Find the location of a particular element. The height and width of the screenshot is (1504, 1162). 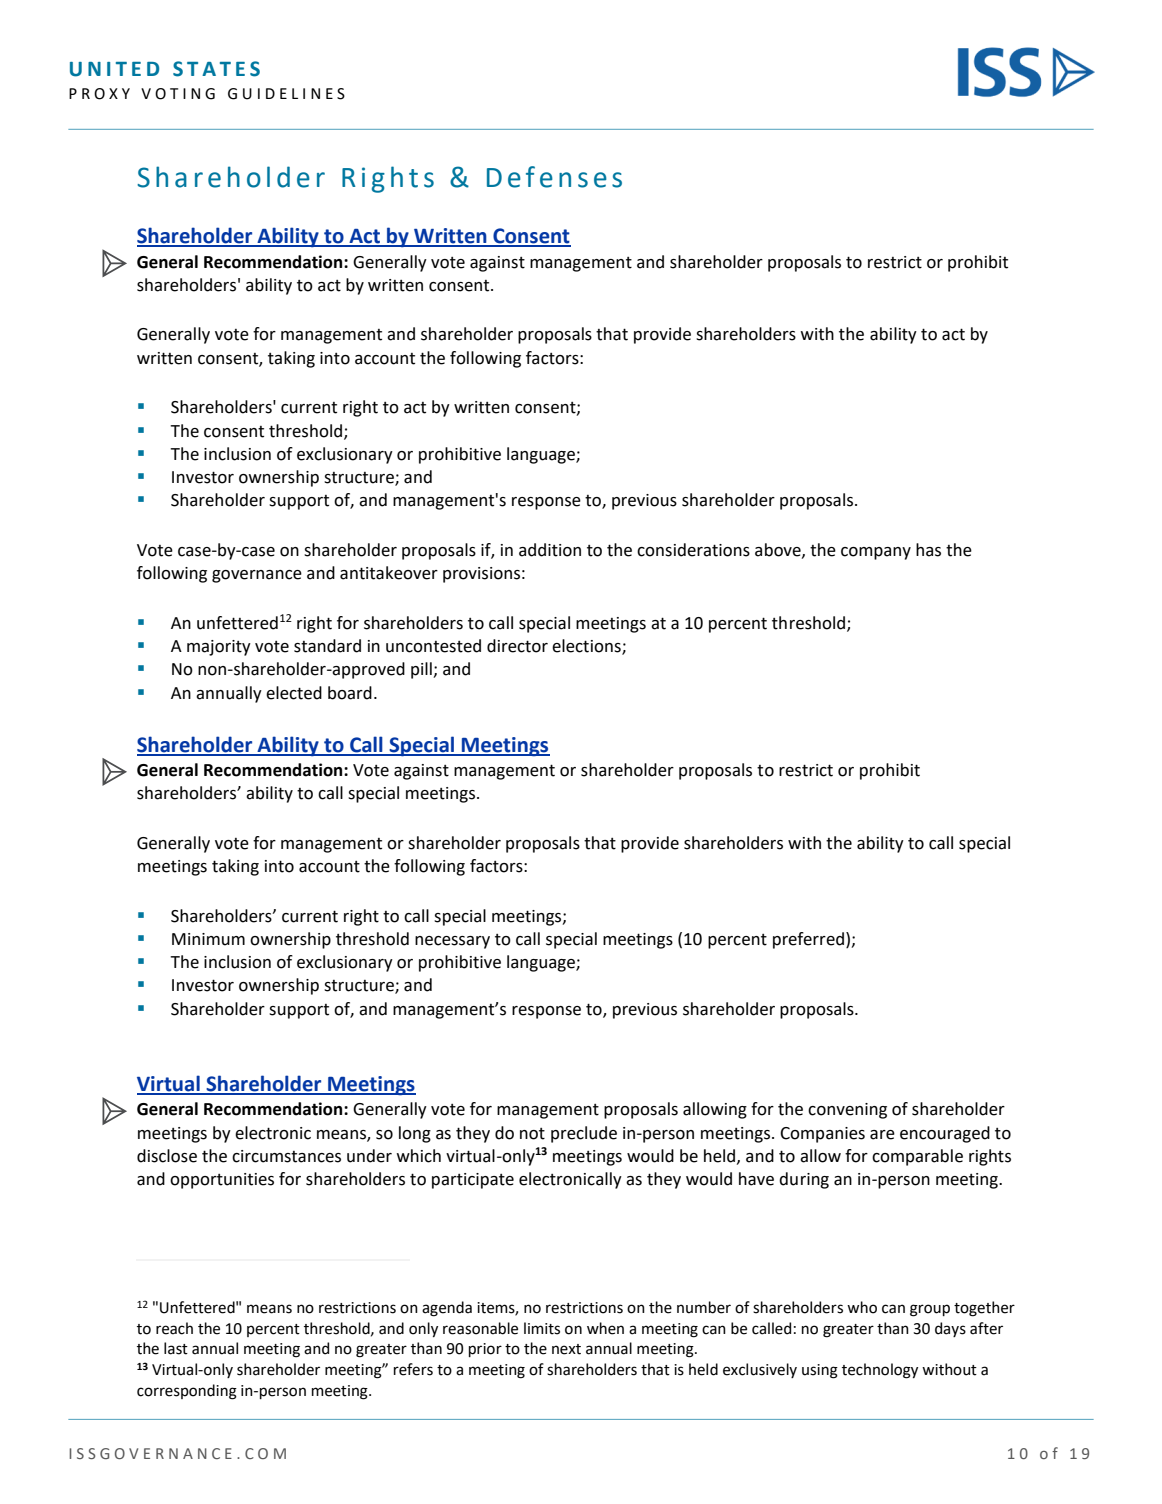

corresponding is located at coordinates (187, 1392).
